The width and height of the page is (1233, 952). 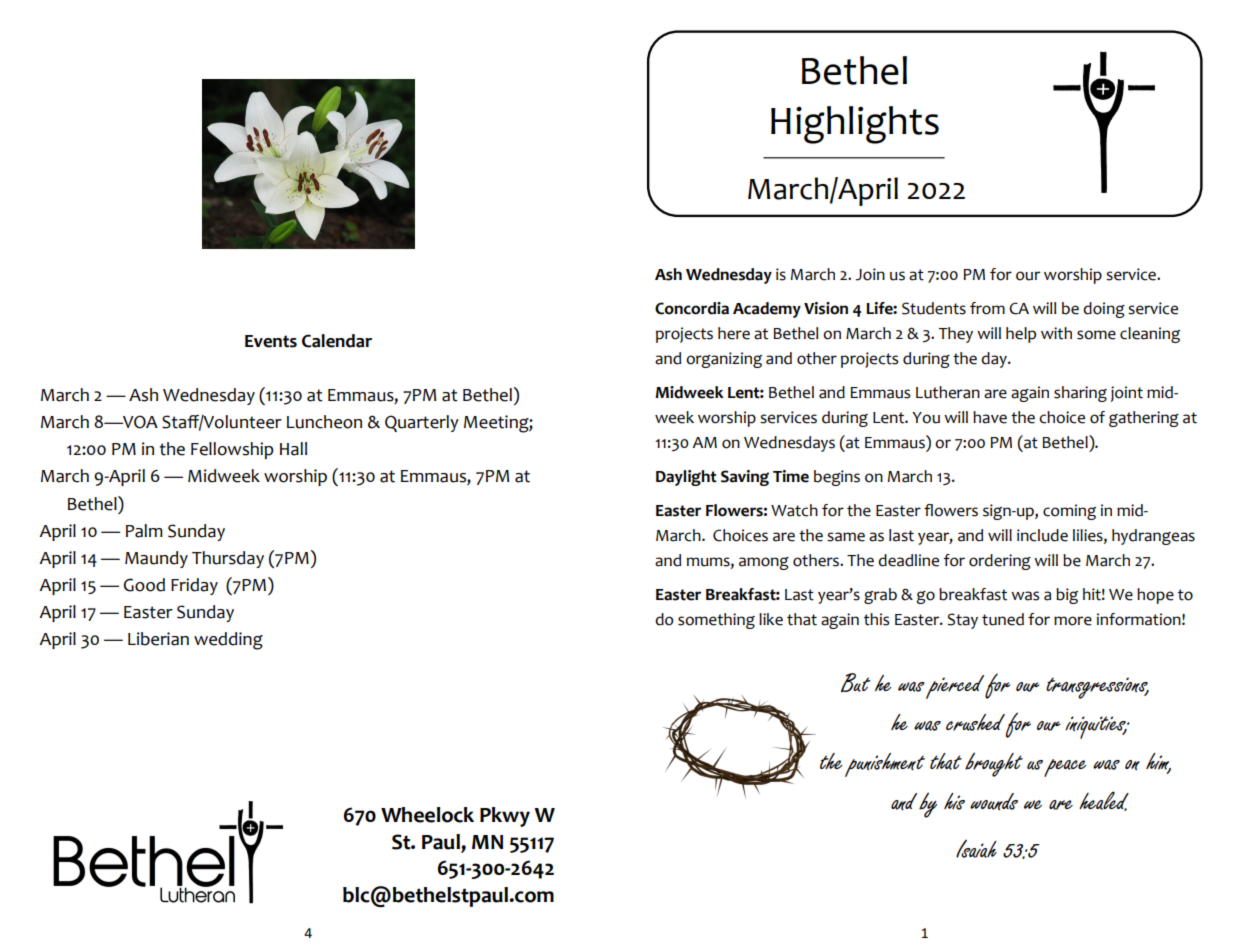 I want to click on Luncheon, so click(x=324, y=422).
